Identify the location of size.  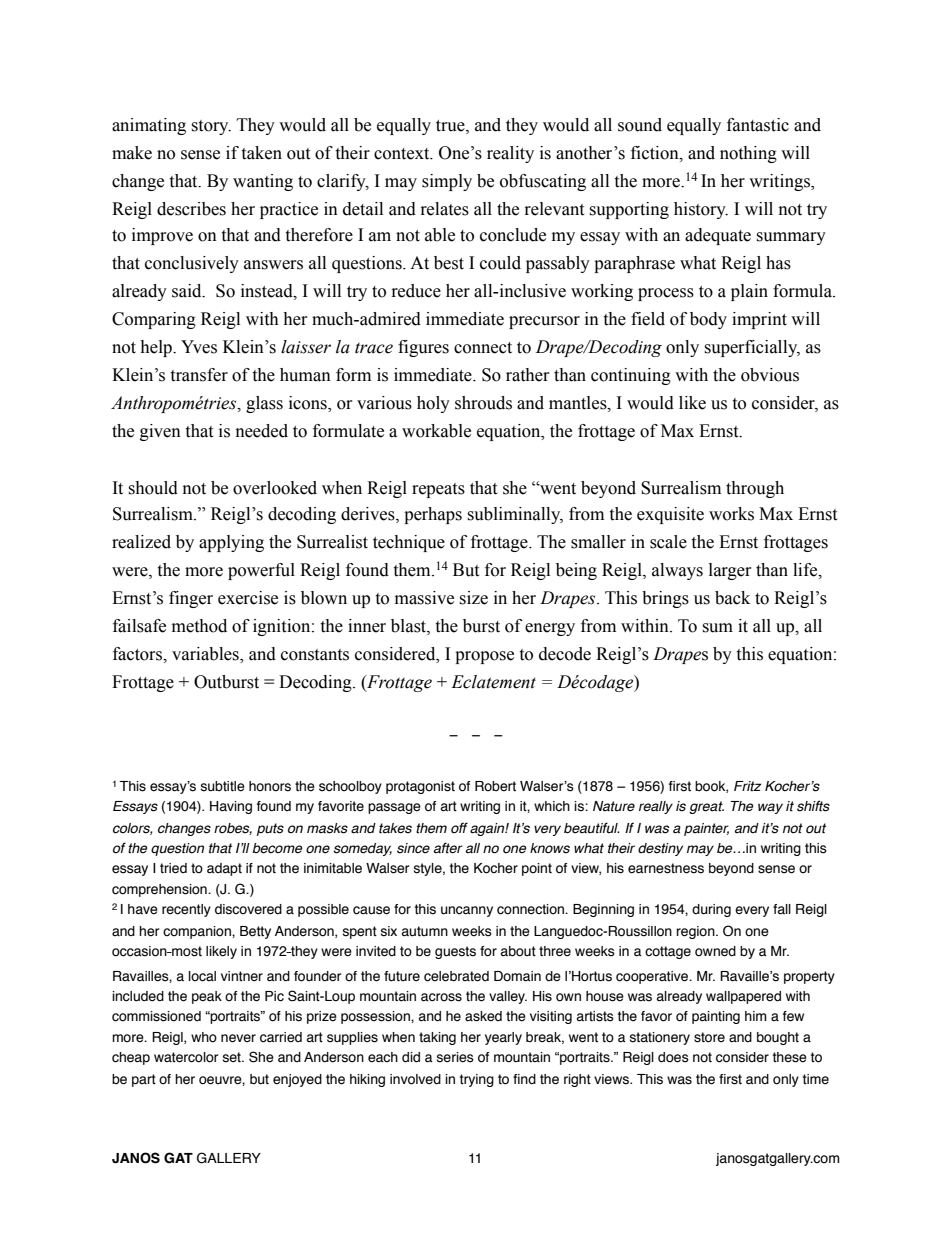
(473, 598).
